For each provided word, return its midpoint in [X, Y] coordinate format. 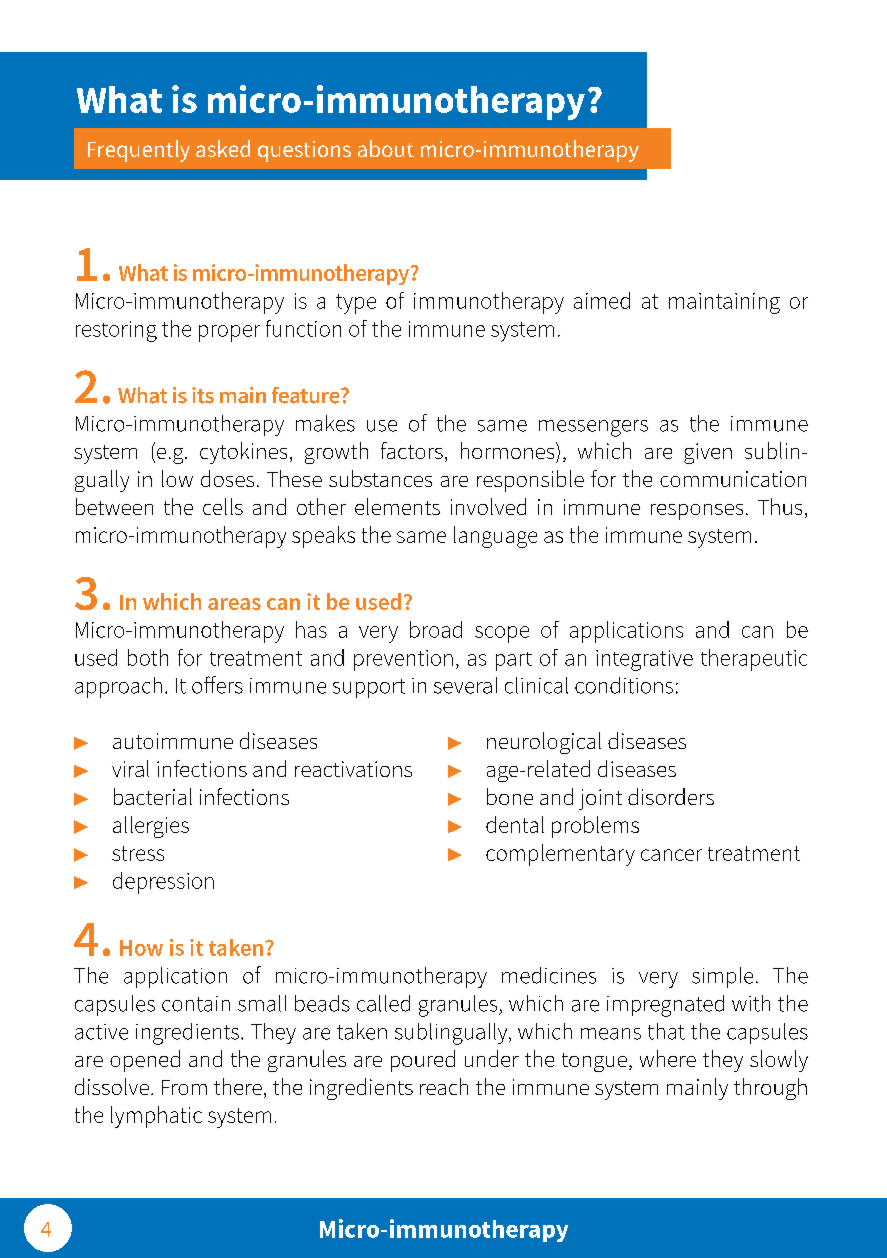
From [184, 1087]
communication [733, 479]
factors [412, 450]
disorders [671, 796]
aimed [602, 300]
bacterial [153, 796]
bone [510, 796]
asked [223, 148]
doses [227, 478]
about [386, 148]
